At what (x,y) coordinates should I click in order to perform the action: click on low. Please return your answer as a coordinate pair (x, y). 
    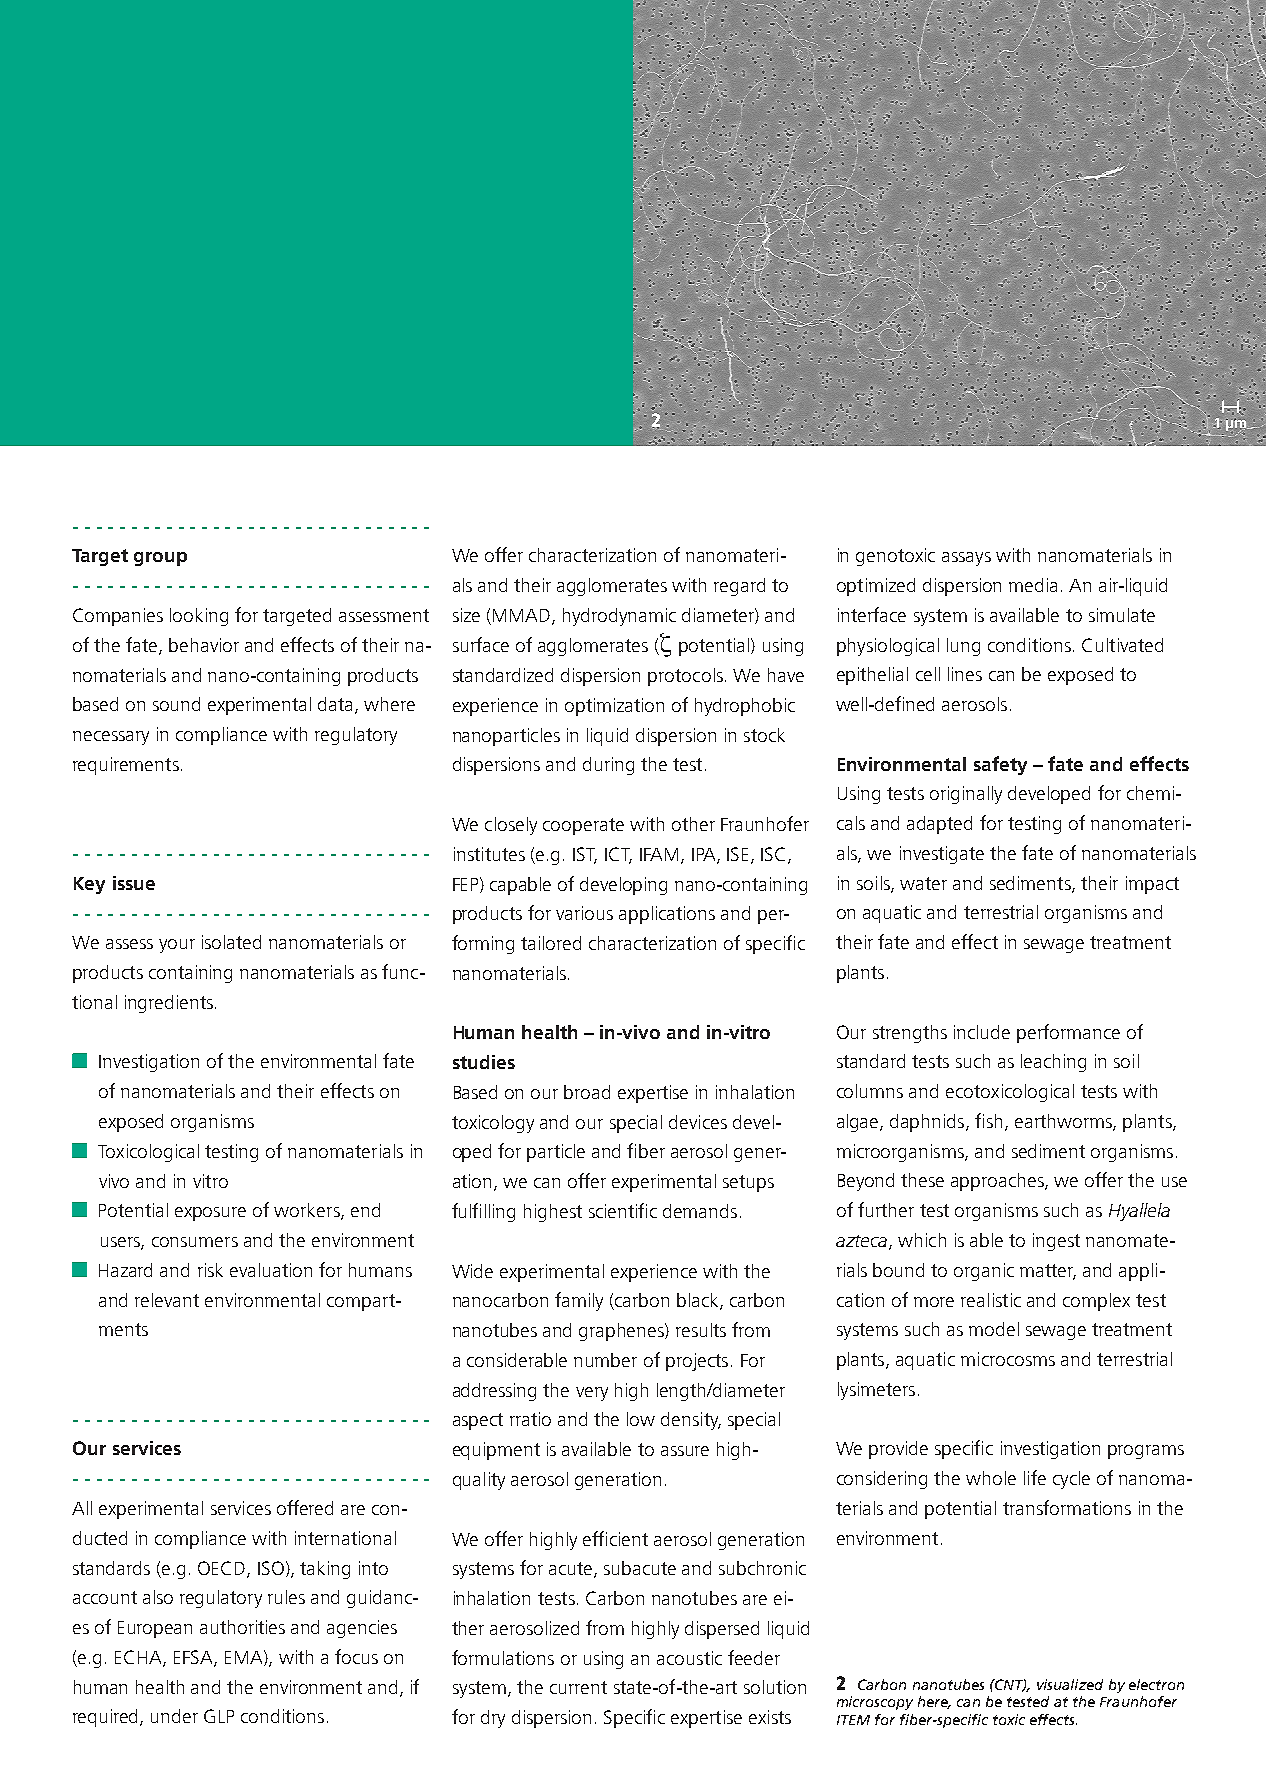
    Looking at the image, I should click on (641, 1419).
